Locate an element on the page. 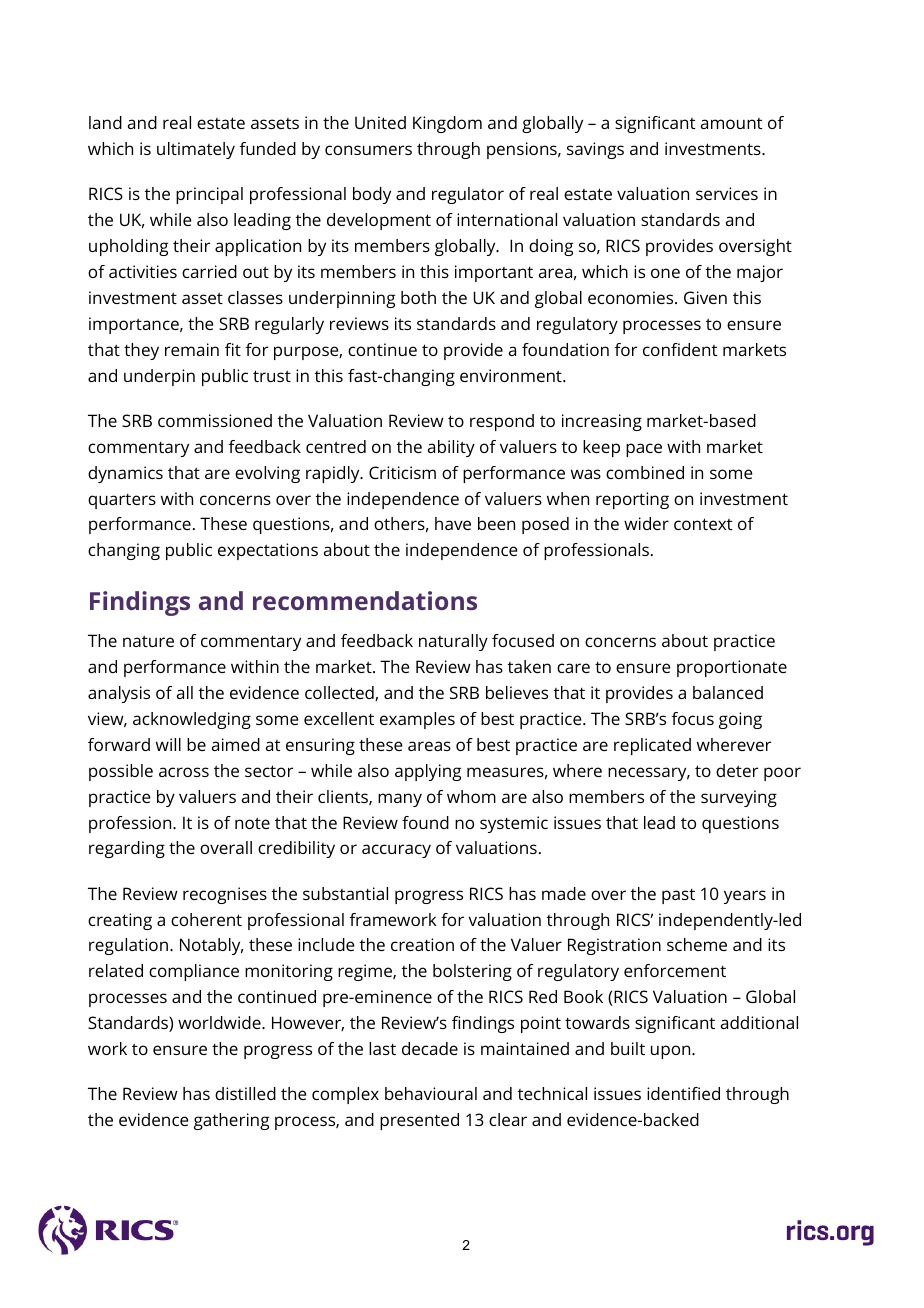  behavioural is located at coordinates (431, 1093).
